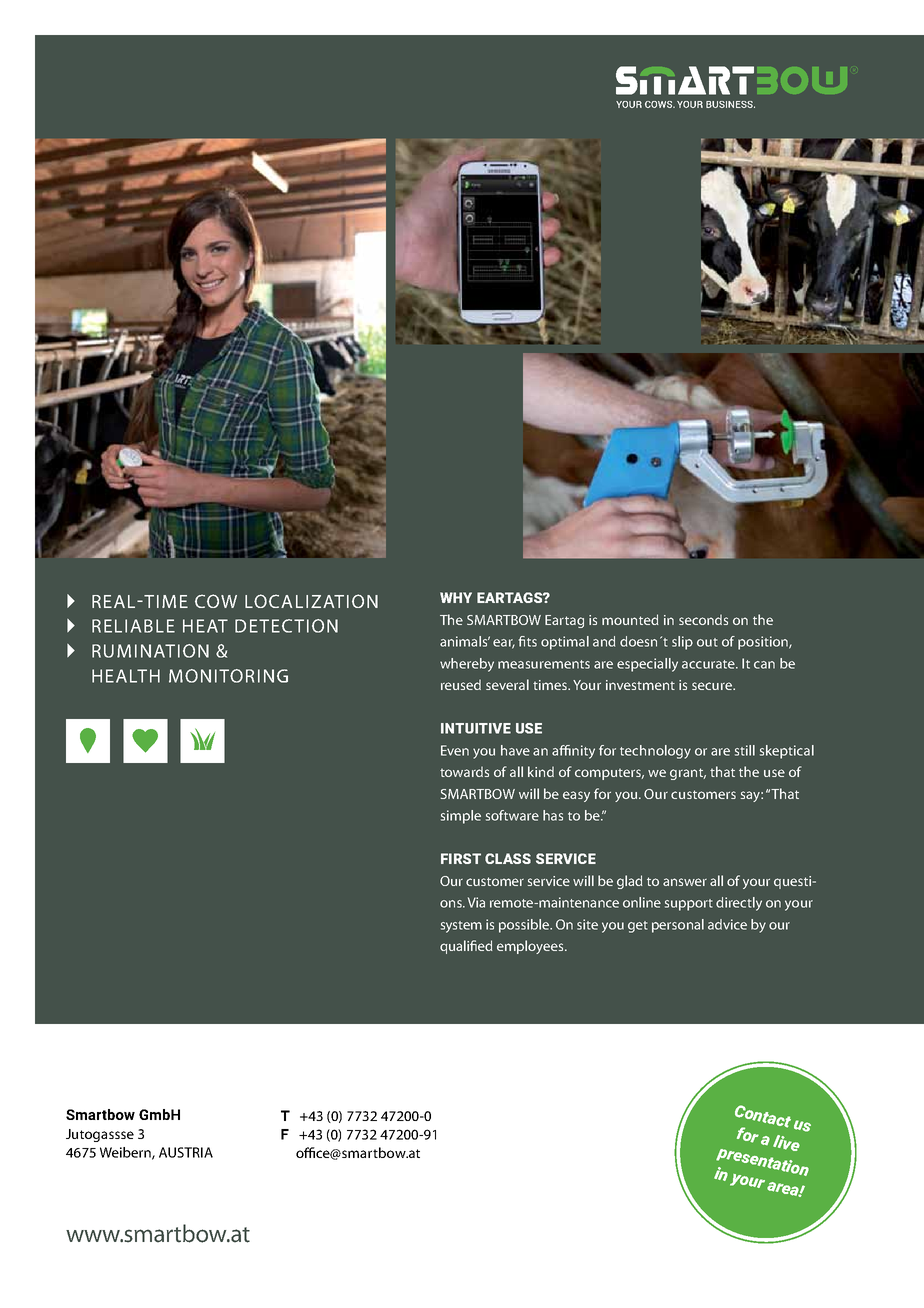 The image size is (924, 1308). I want to click on advice, so click(727, 924).
